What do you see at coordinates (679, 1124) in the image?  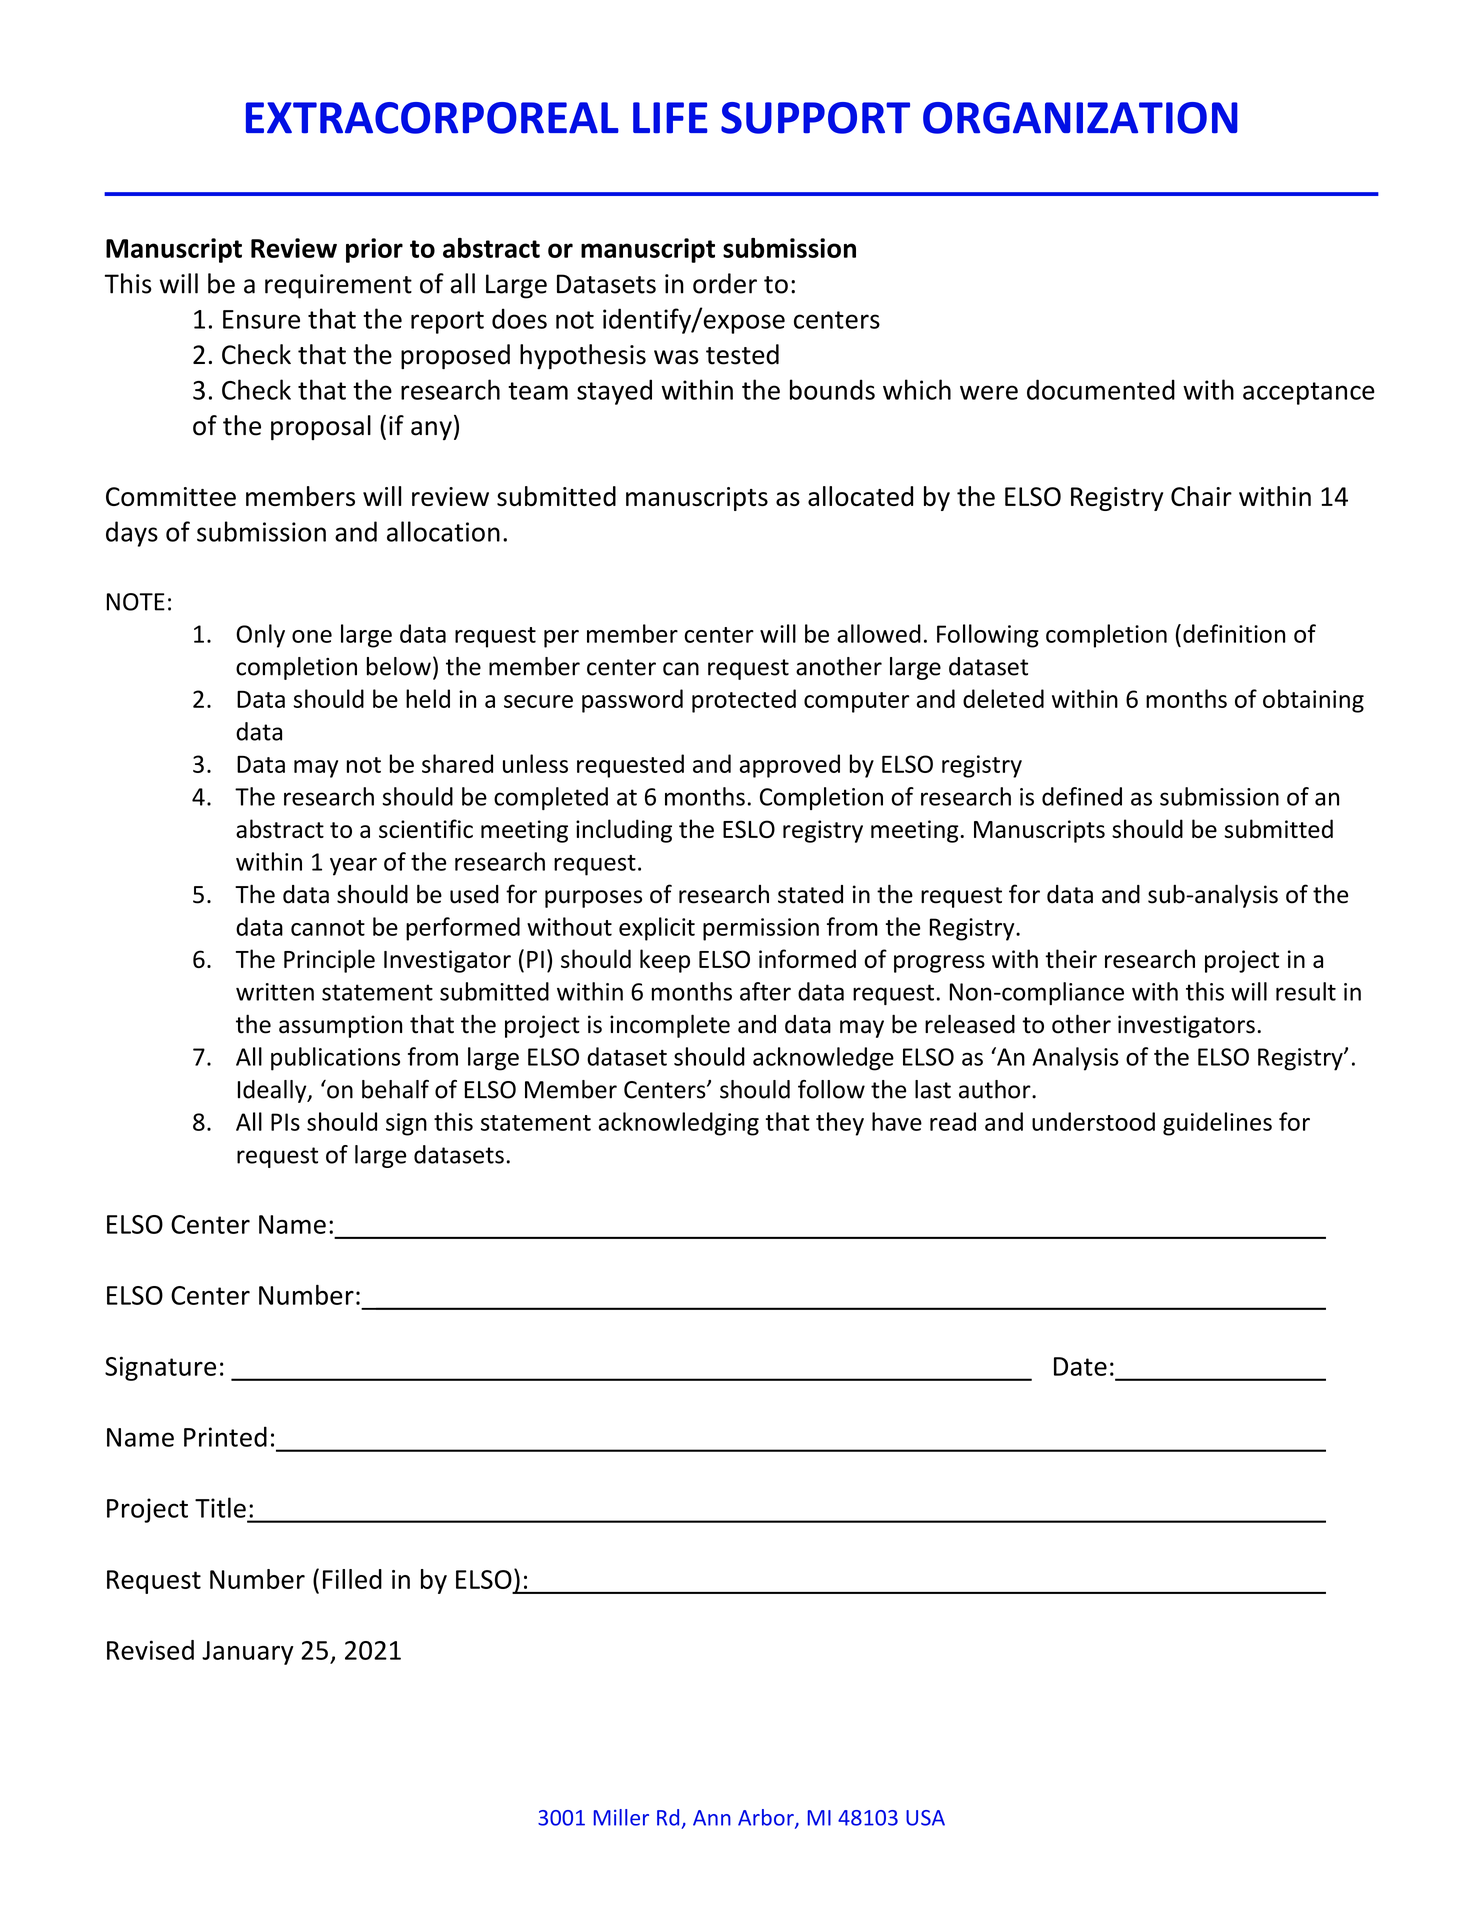 I see `acknowledging` at bounding box center [679, 1124].
